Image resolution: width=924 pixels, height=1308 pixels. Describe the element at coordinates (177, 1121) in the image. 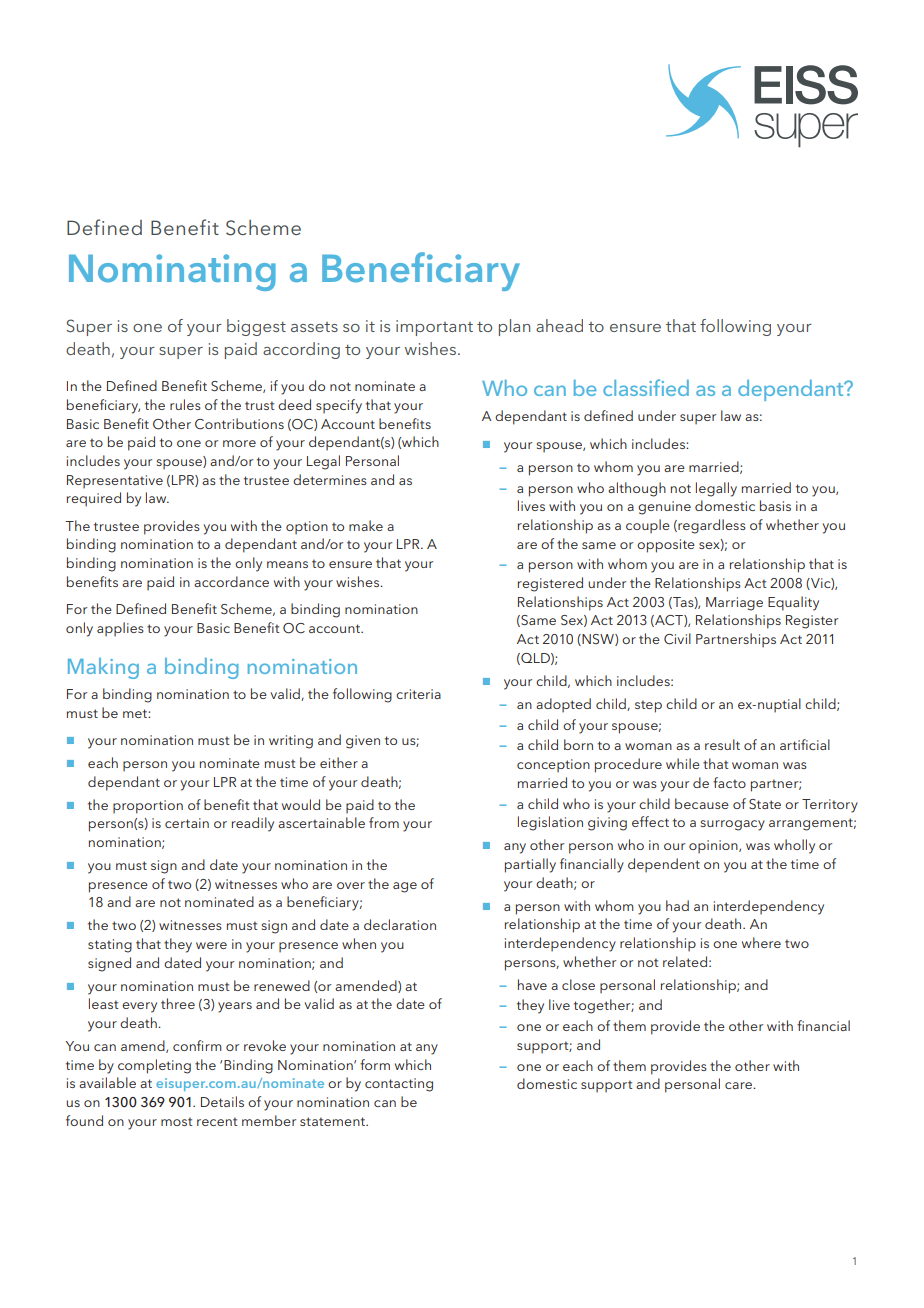

I see `most` at that location.
